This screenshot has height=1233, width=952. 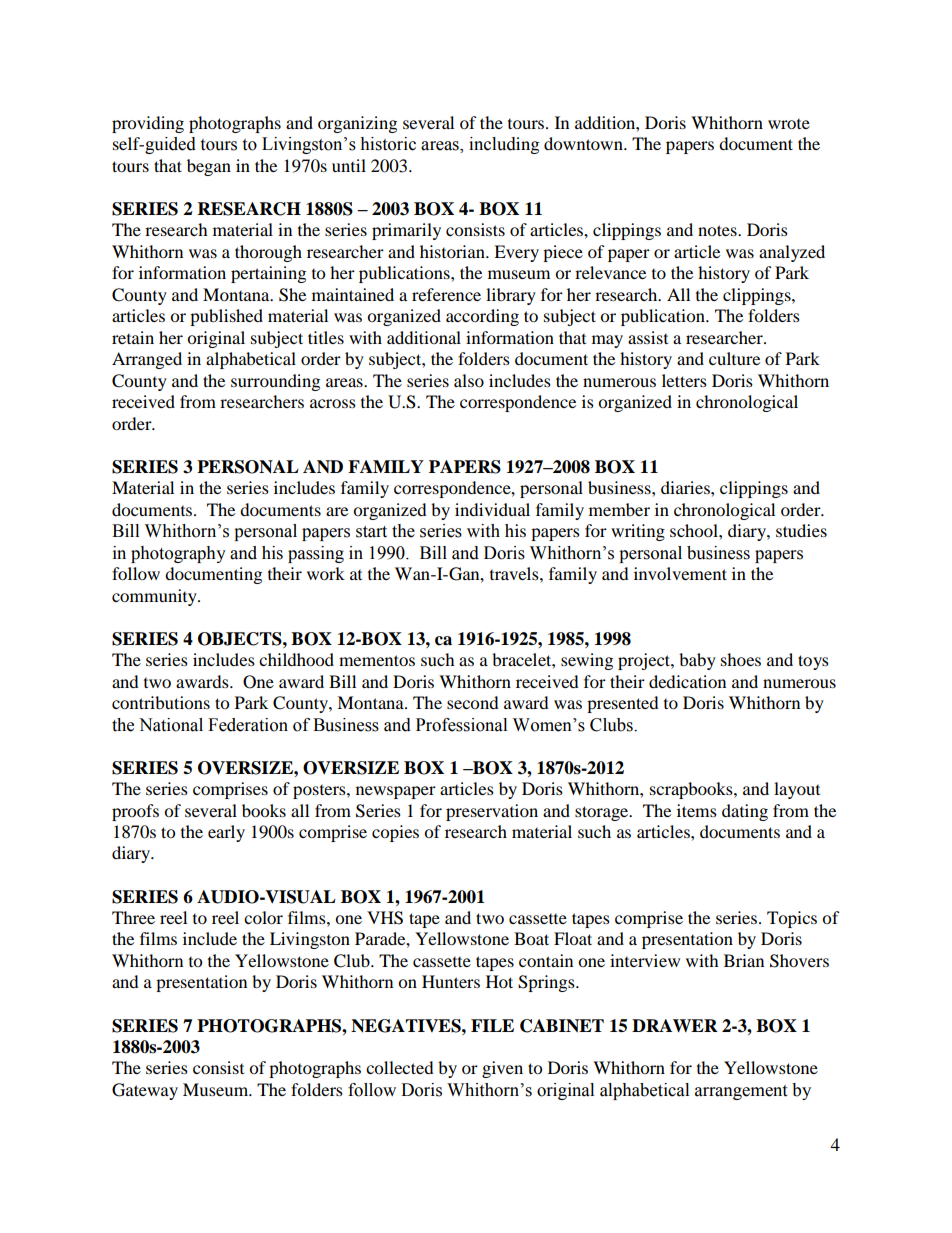 I want to click on involvement, so click(x=680, y=573).
